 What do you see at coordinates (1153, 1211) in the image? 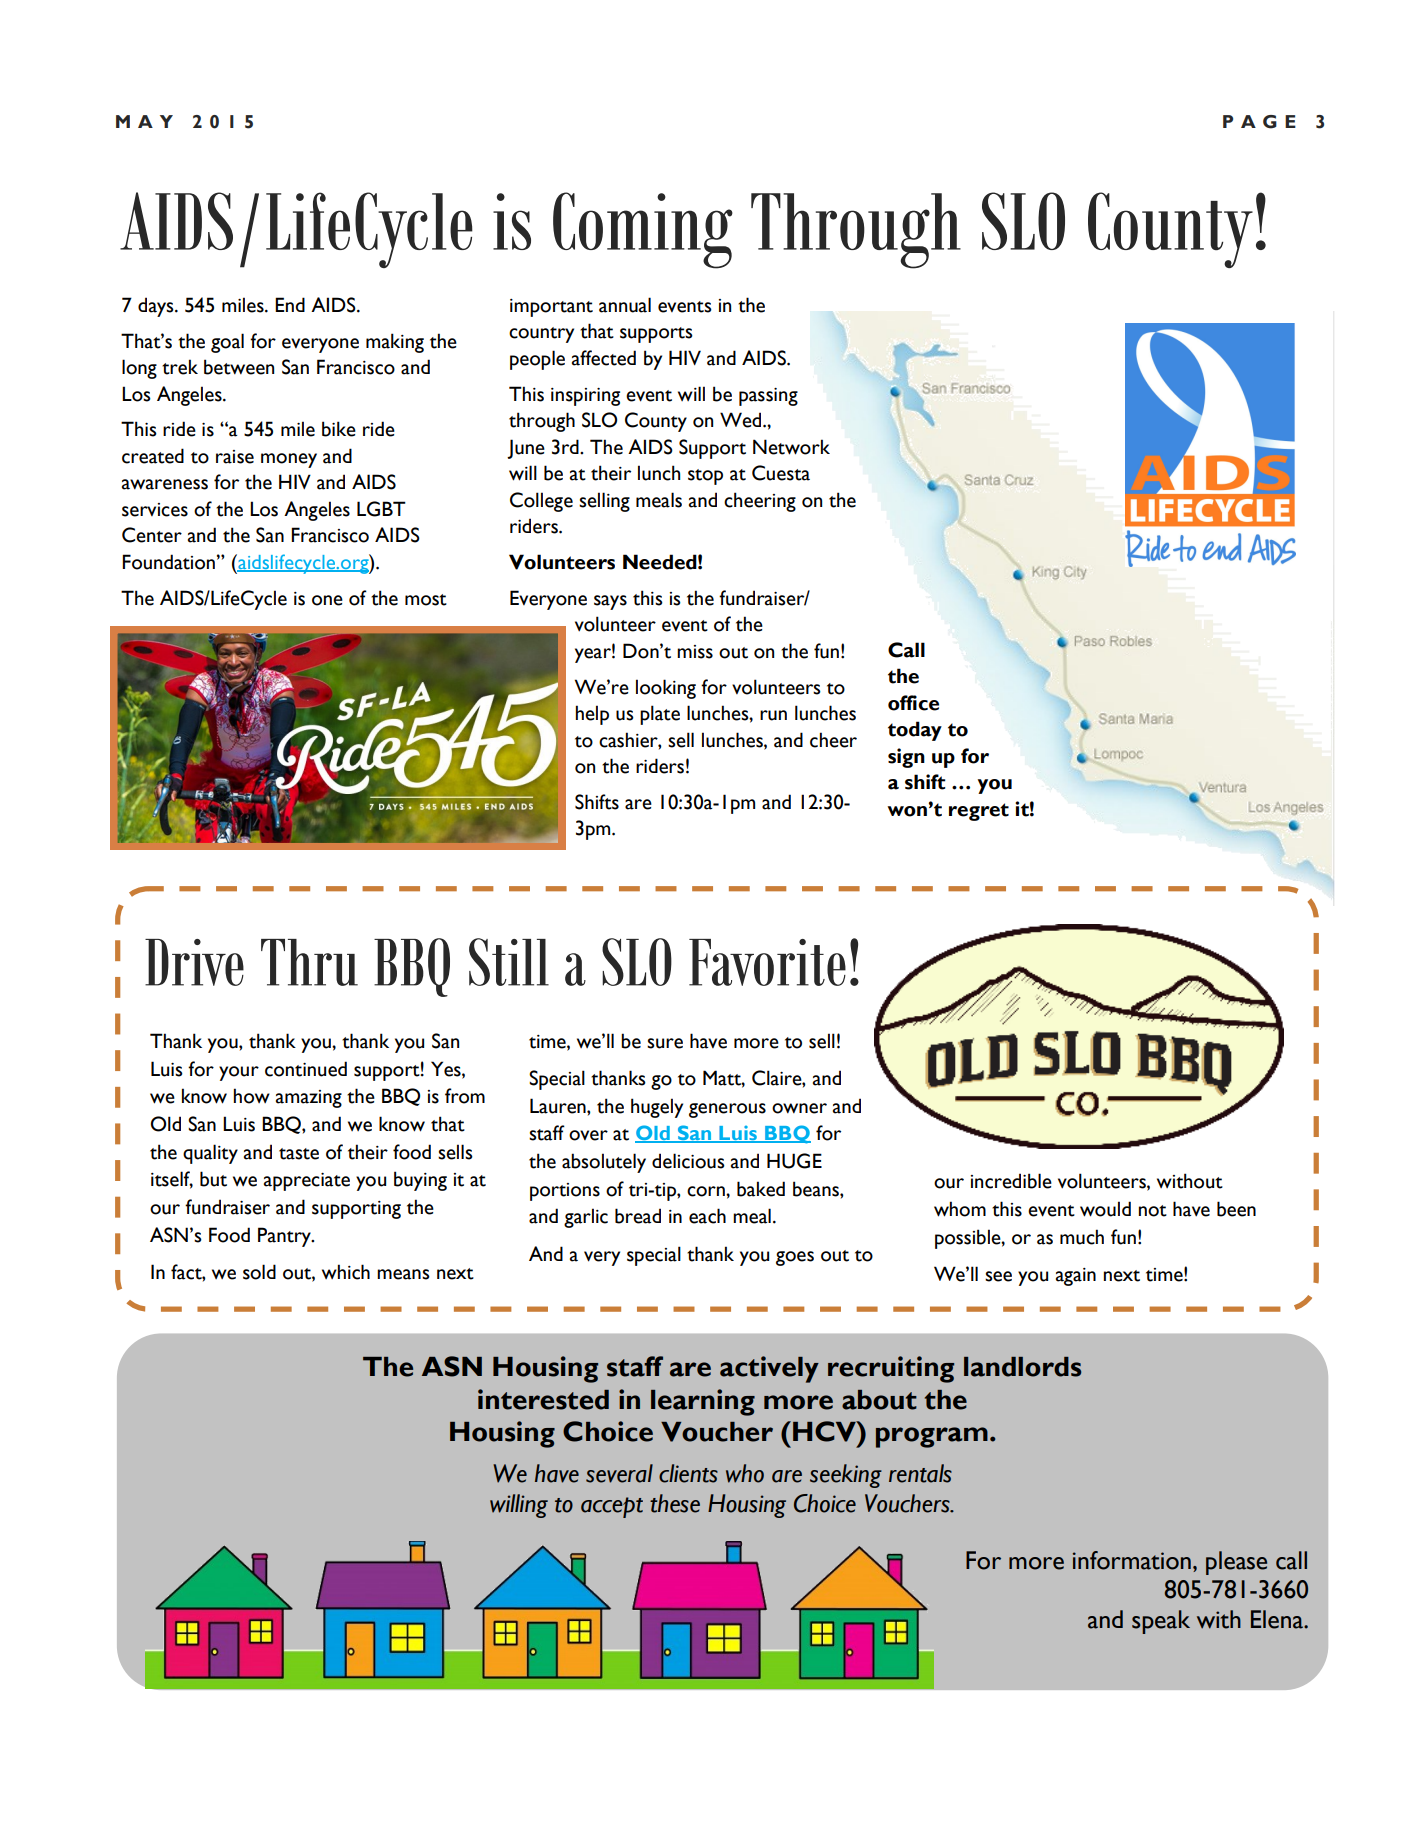
I see `not` at bounding box center [1153, 1211].
